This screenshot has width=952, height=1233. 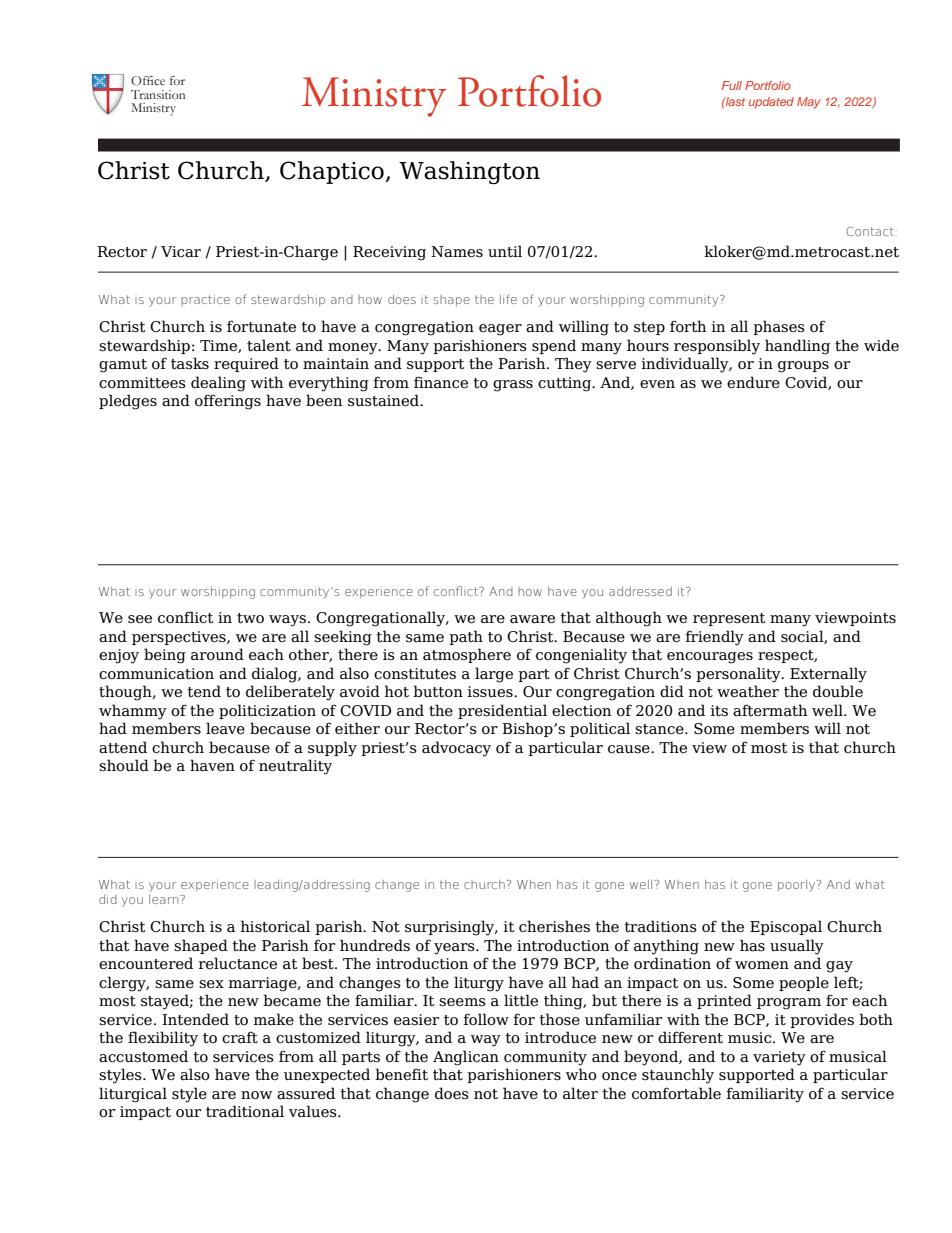 What do you see at coordinates (779, 1058) in the screenshot?
I see `variety` at bounding box center [779, 1058].
